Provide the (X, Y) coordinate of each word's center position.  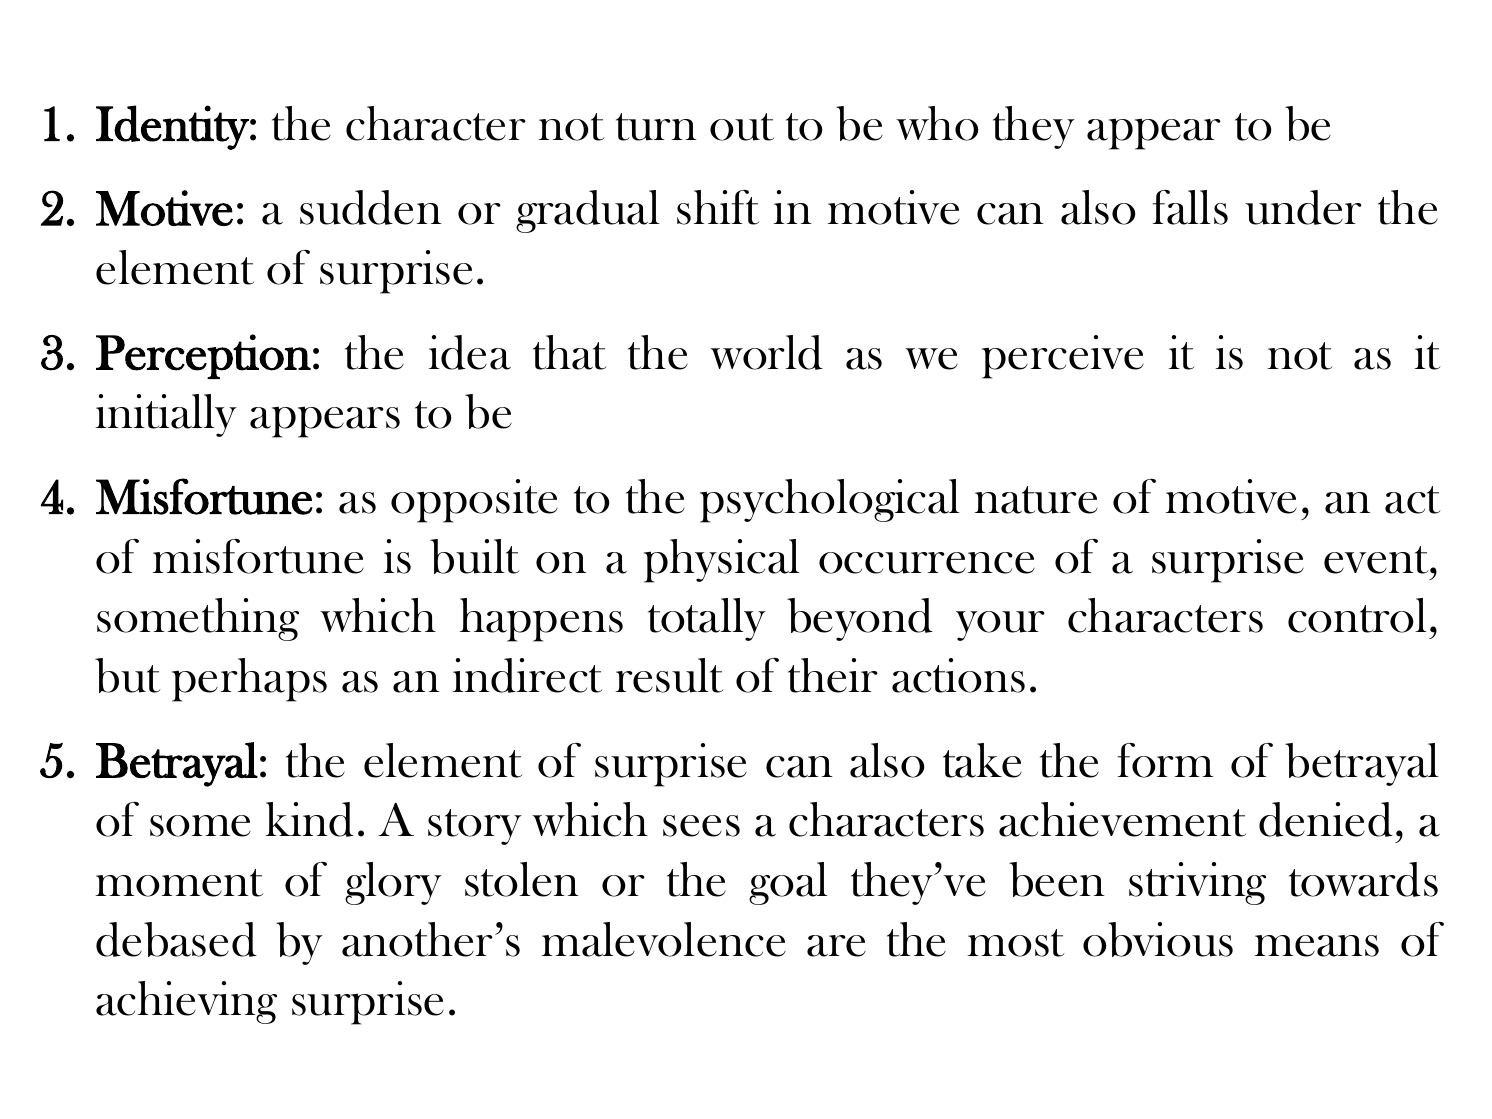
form (1165, 760)
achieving (186, 1002)
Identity (173, 127)
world (766, 352)
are (836, 946)
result (669, 675)
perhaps (249, 680)
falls (1190, 207)
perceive (1063, 357)
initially (166, 415)
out (742, 127)
